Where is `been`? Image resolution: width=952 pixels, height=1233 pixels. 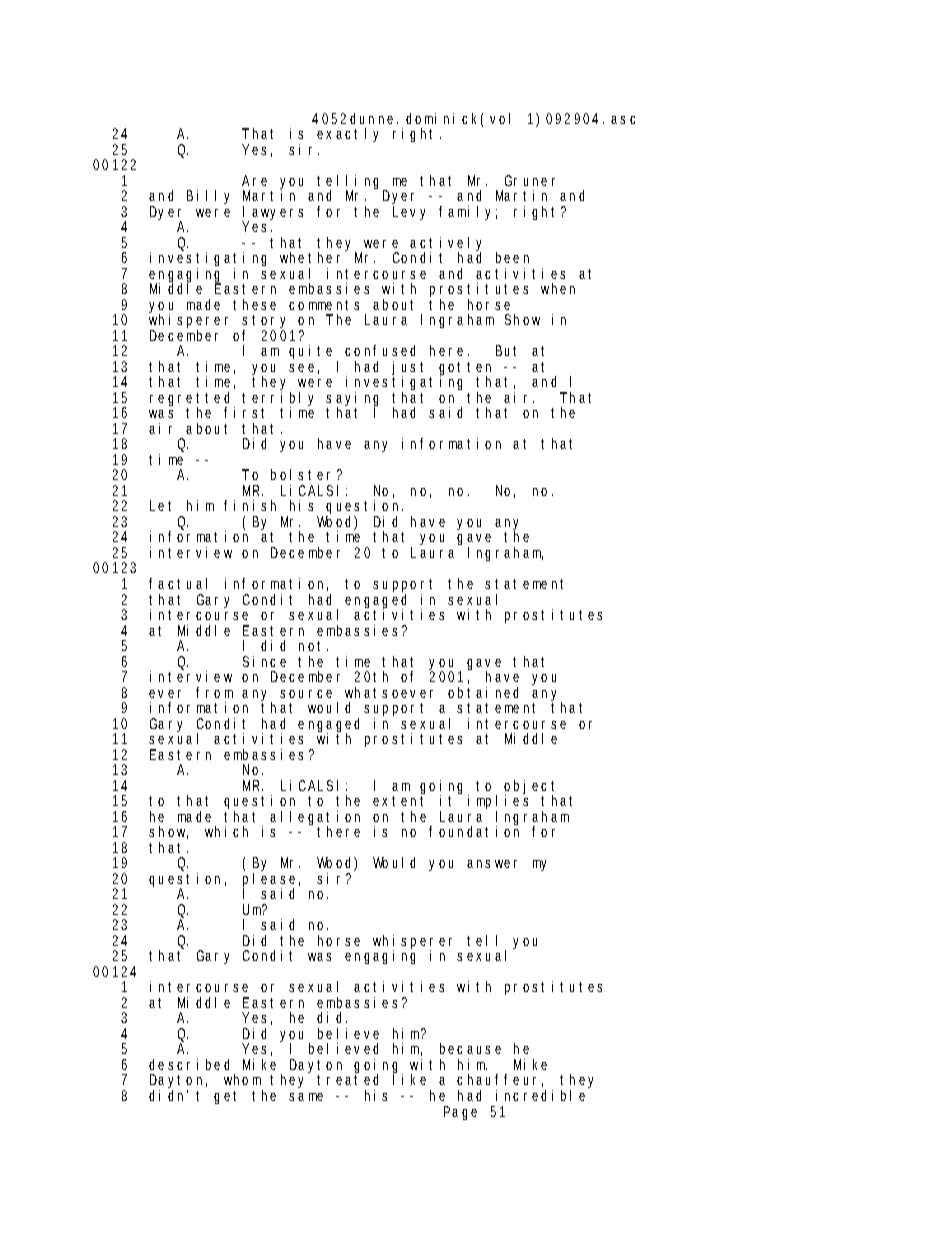 been is located at coordinates (512, 257).
